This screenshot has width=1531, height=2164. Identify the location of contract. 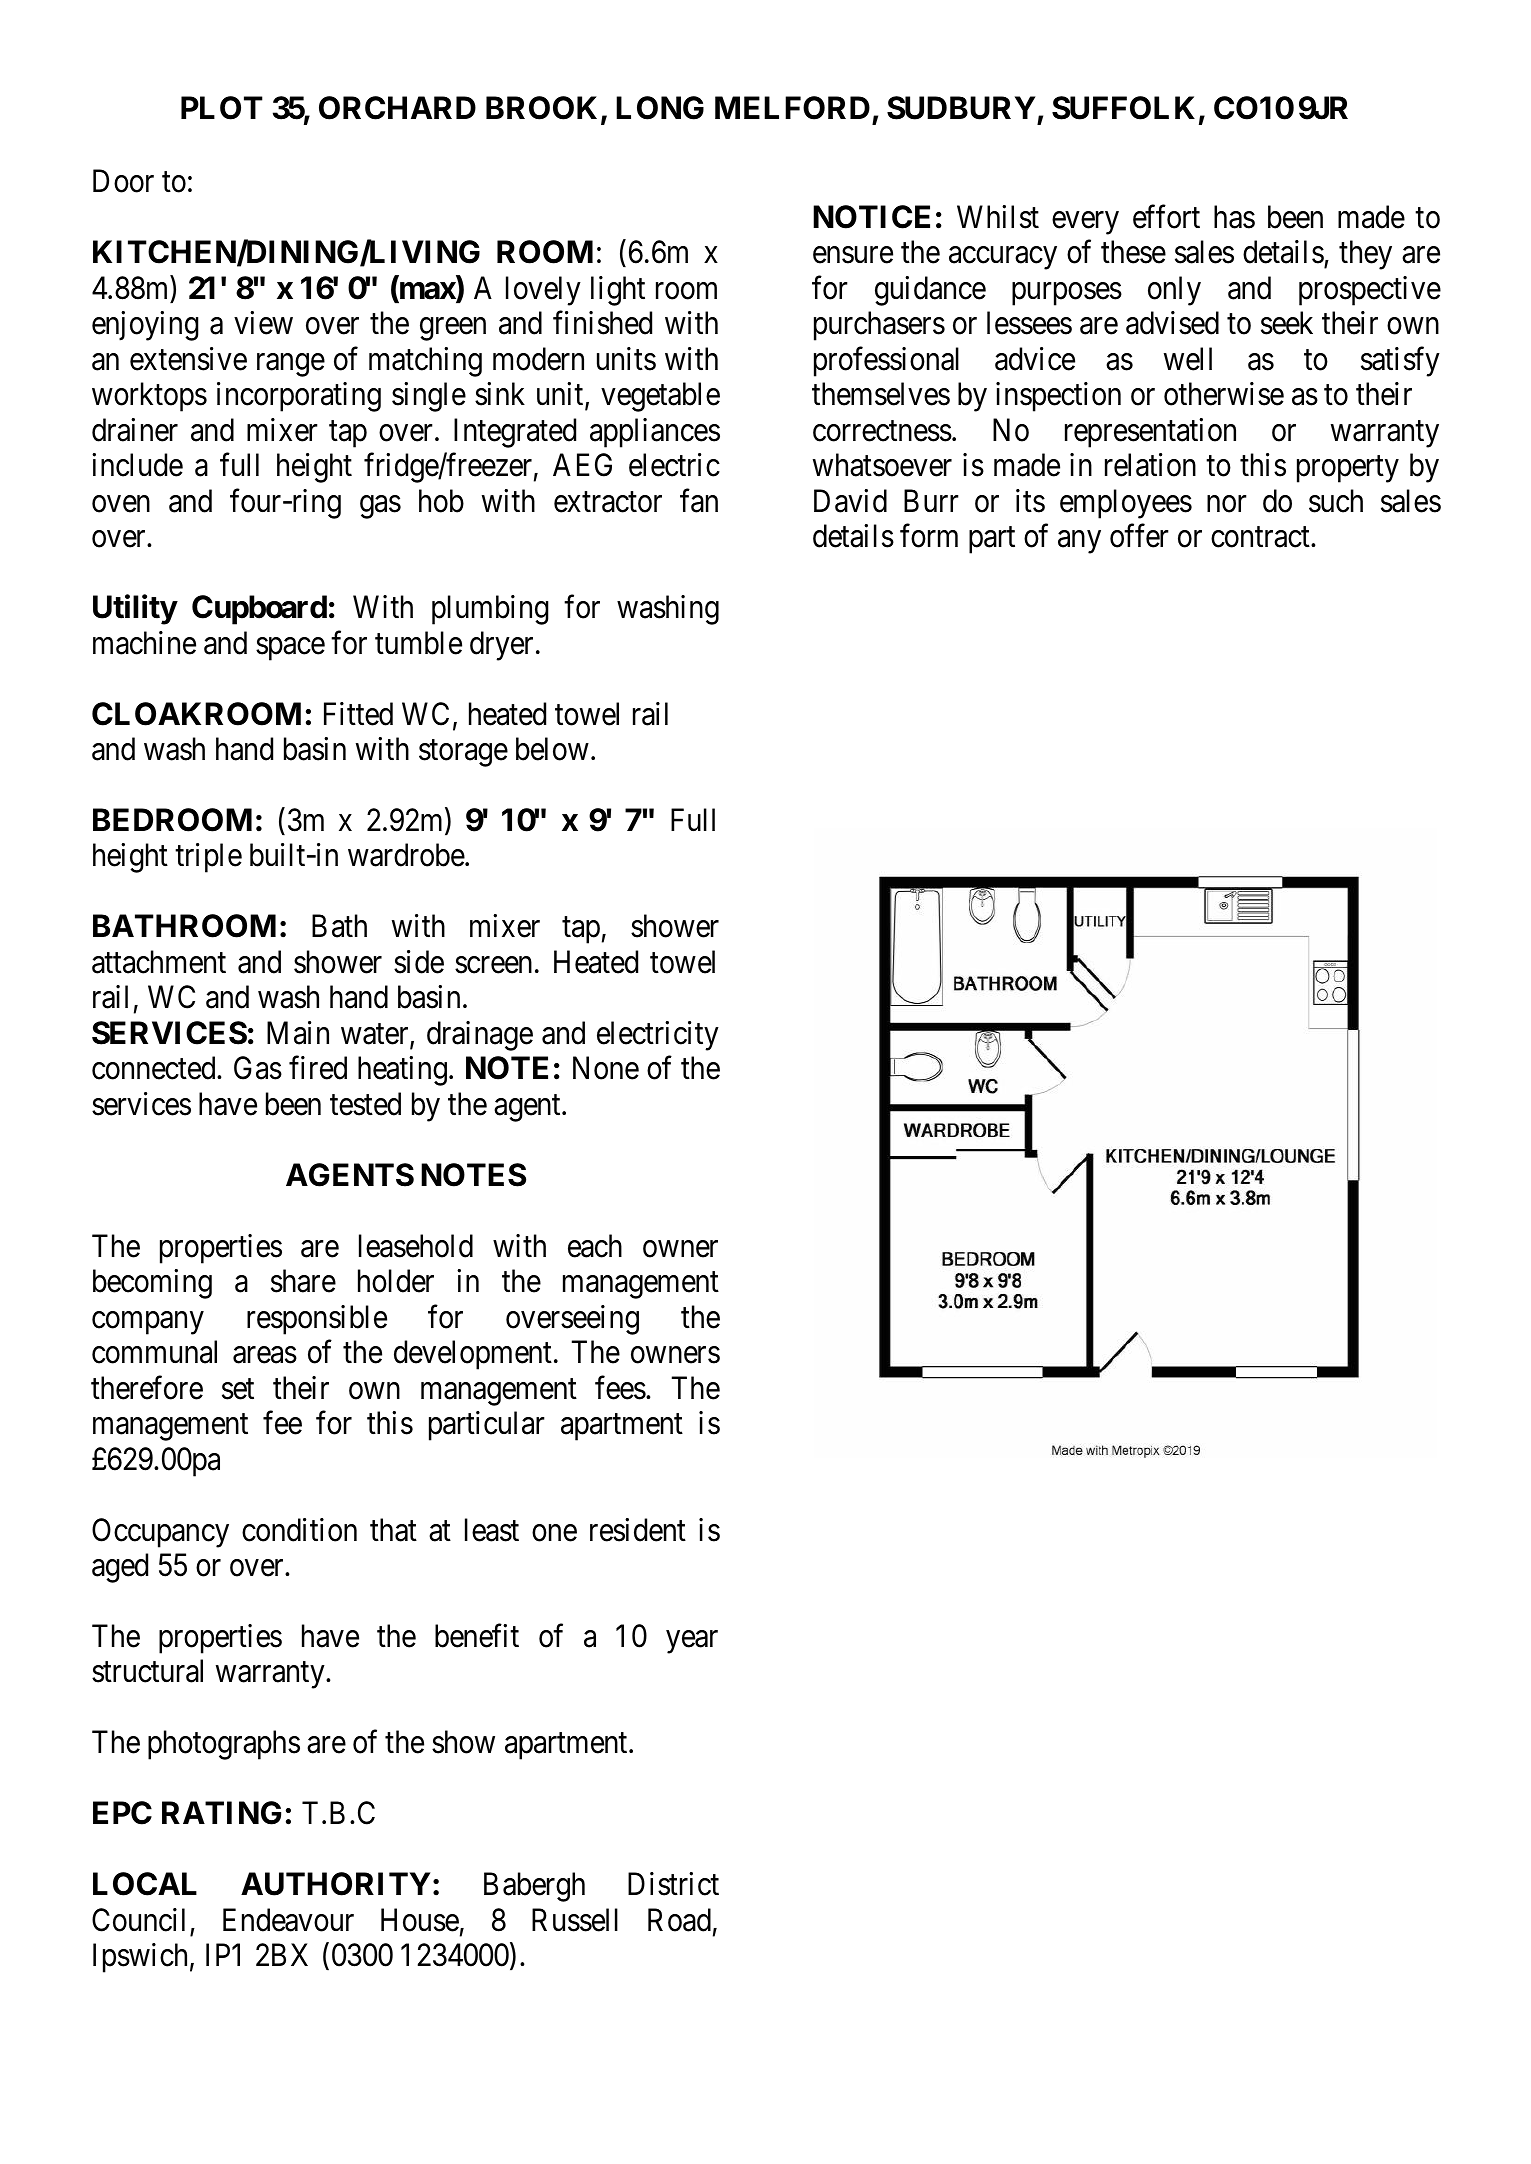
(1261, 537).
